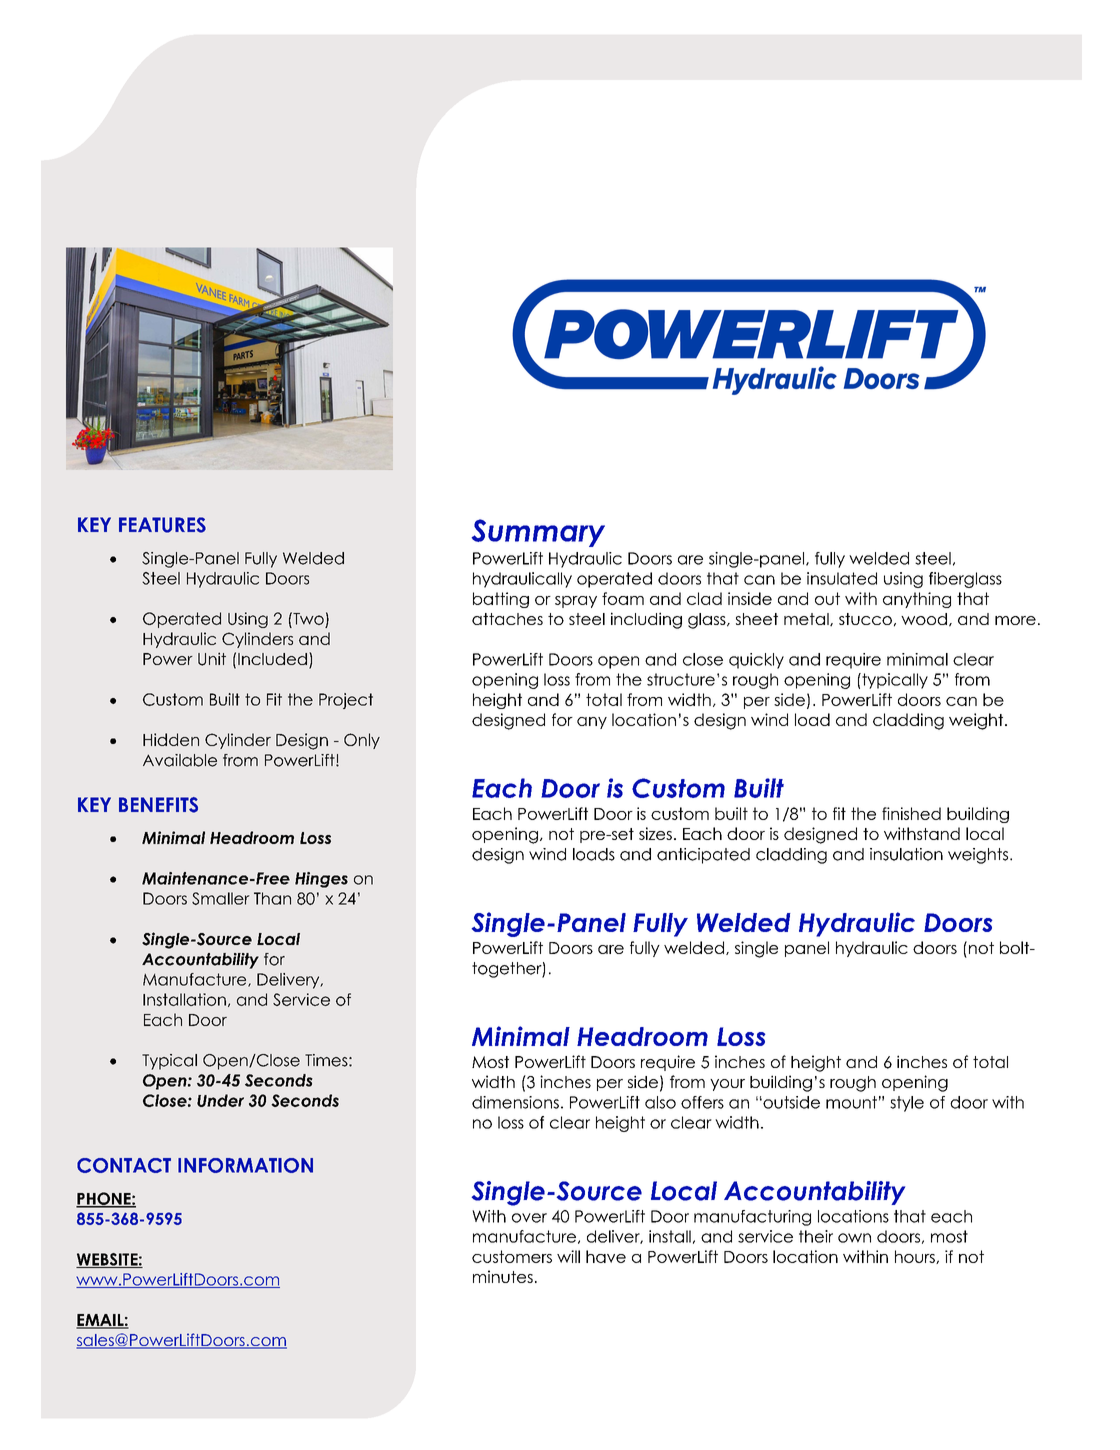  I want to click on Smaller, so click(221, 898).
